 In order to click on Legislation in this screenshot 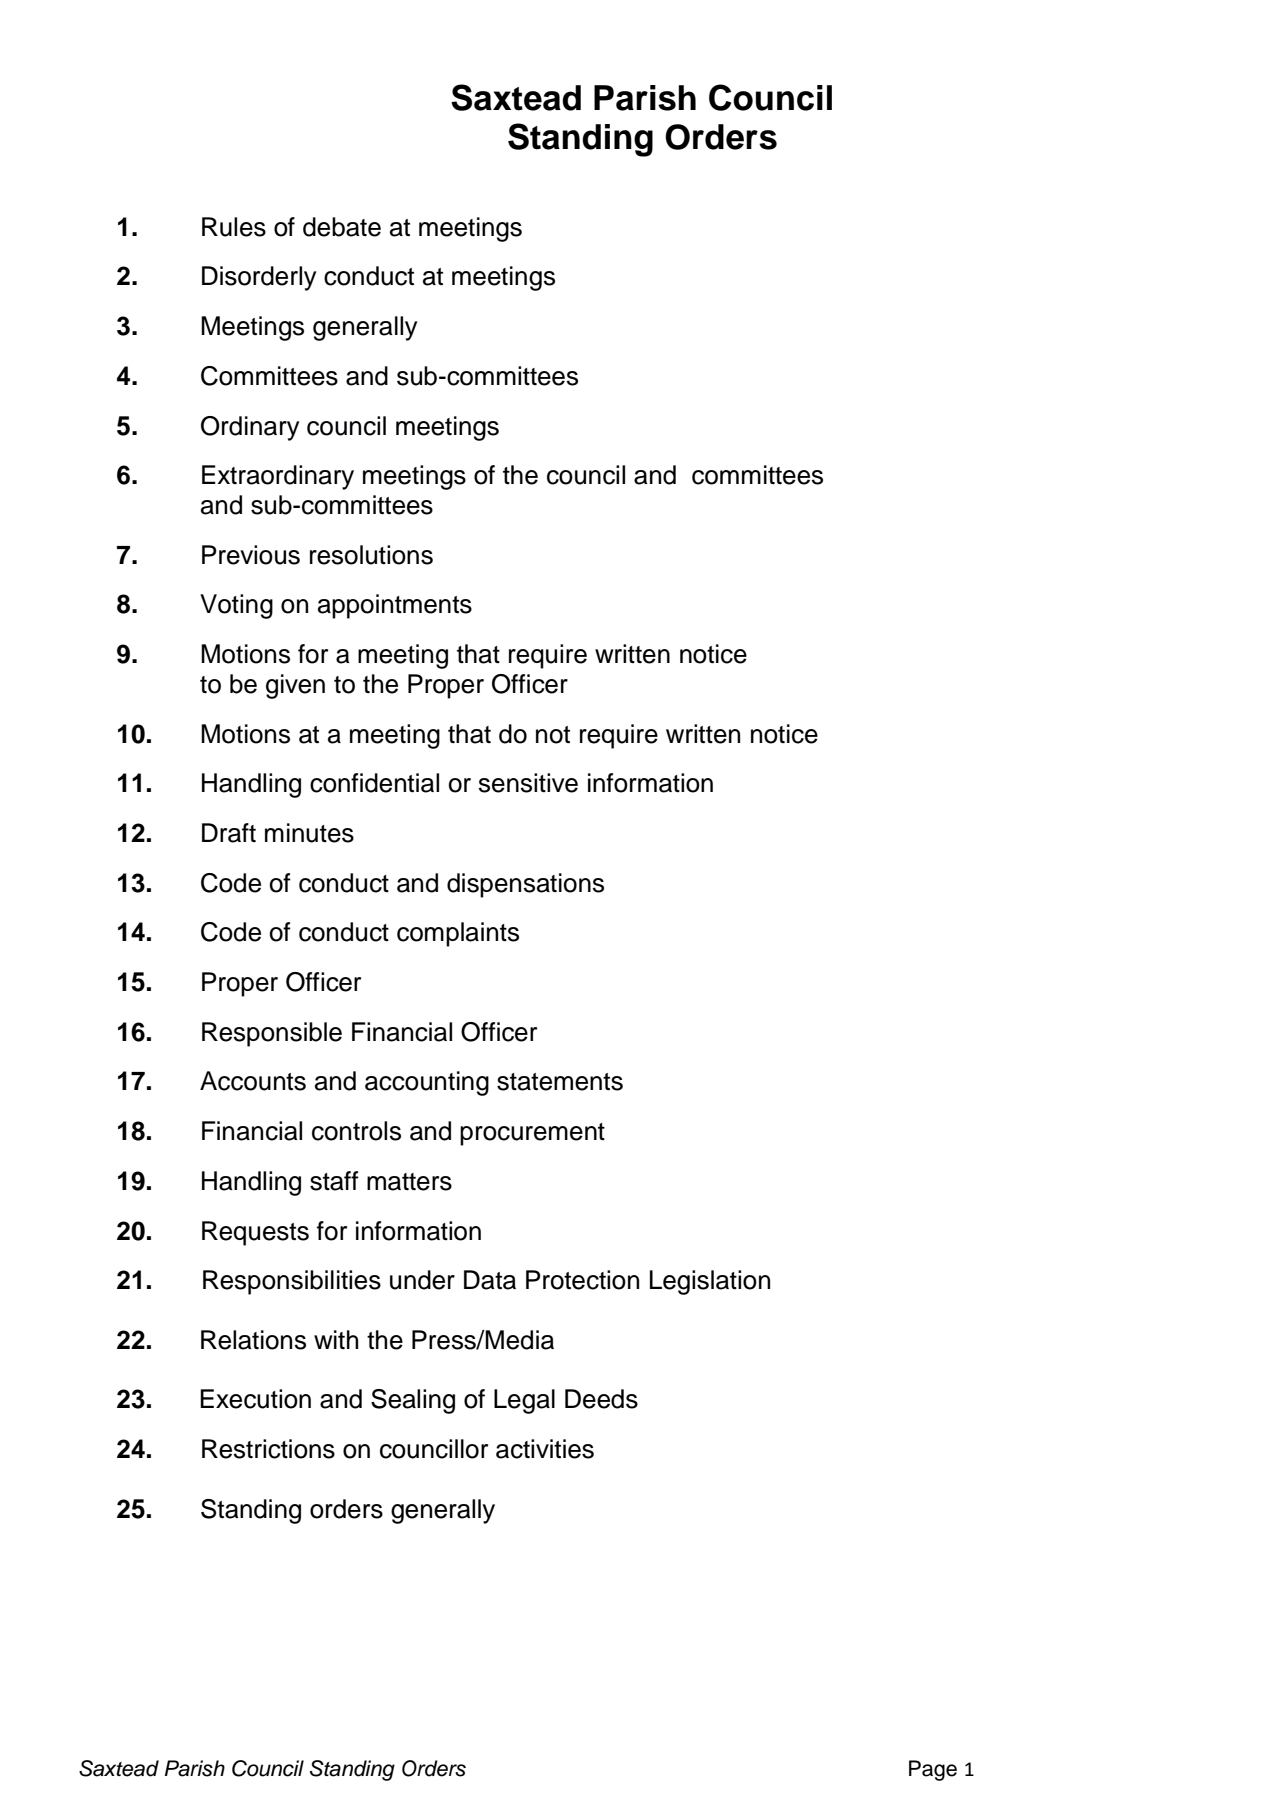, I will do `click(710, 1282)`.
